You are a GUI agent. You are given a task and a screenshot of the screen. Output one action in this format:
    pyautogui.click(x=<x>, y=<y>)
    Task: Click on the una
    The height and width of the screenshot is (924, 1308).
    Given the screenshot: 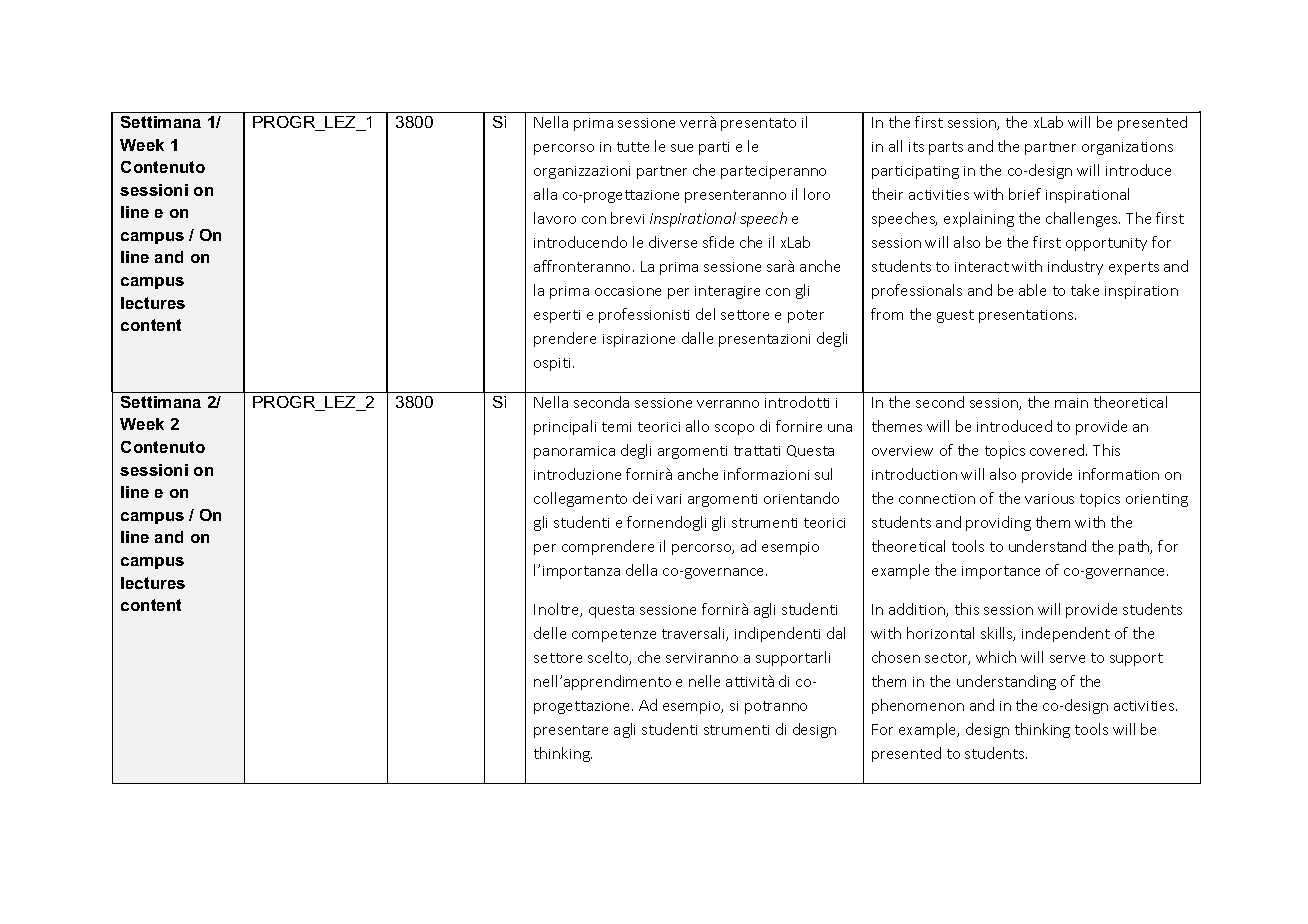 What is the action you would take?
    pyautogui.click(x=840, y=428)
